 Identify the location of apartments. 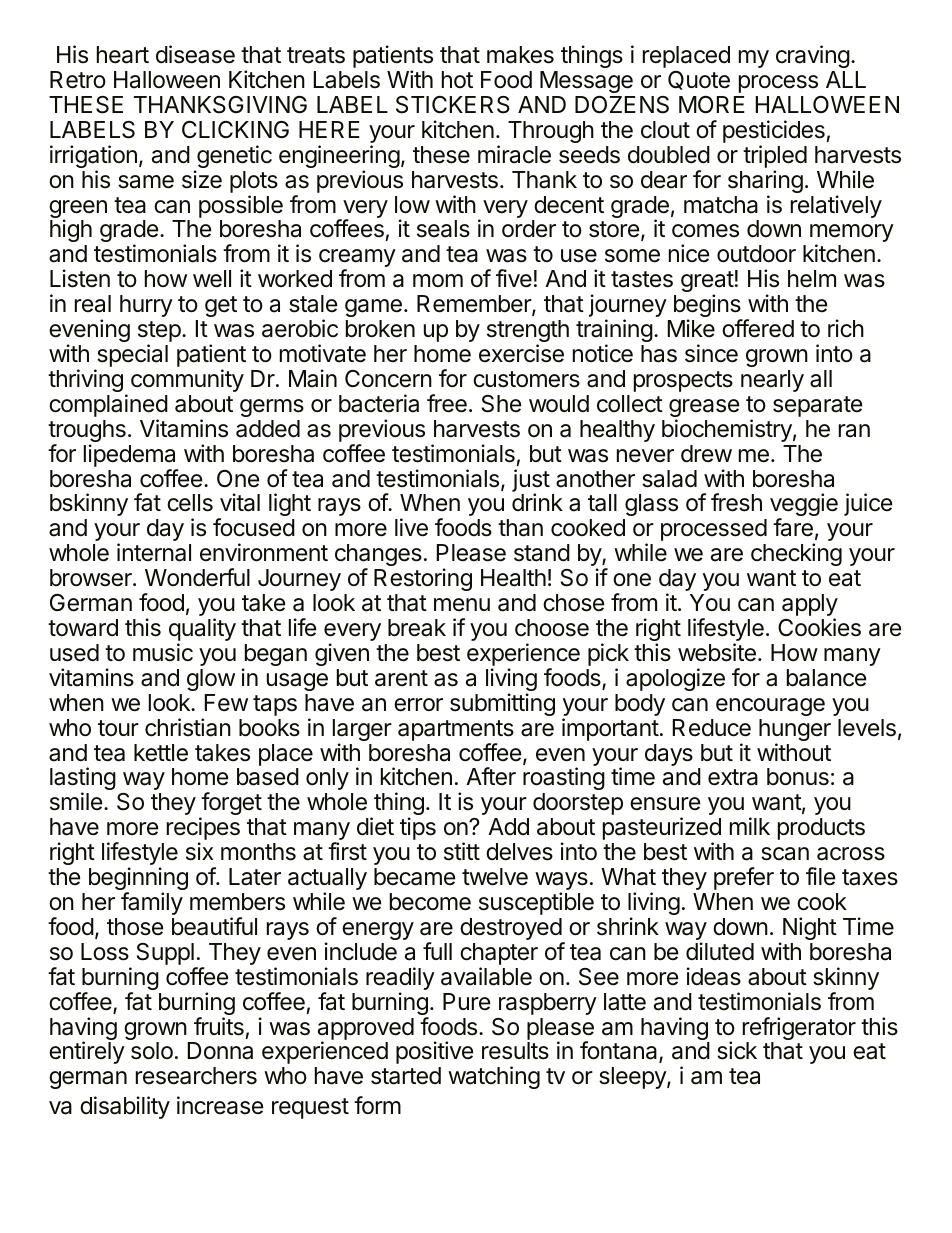
(456, 730).
